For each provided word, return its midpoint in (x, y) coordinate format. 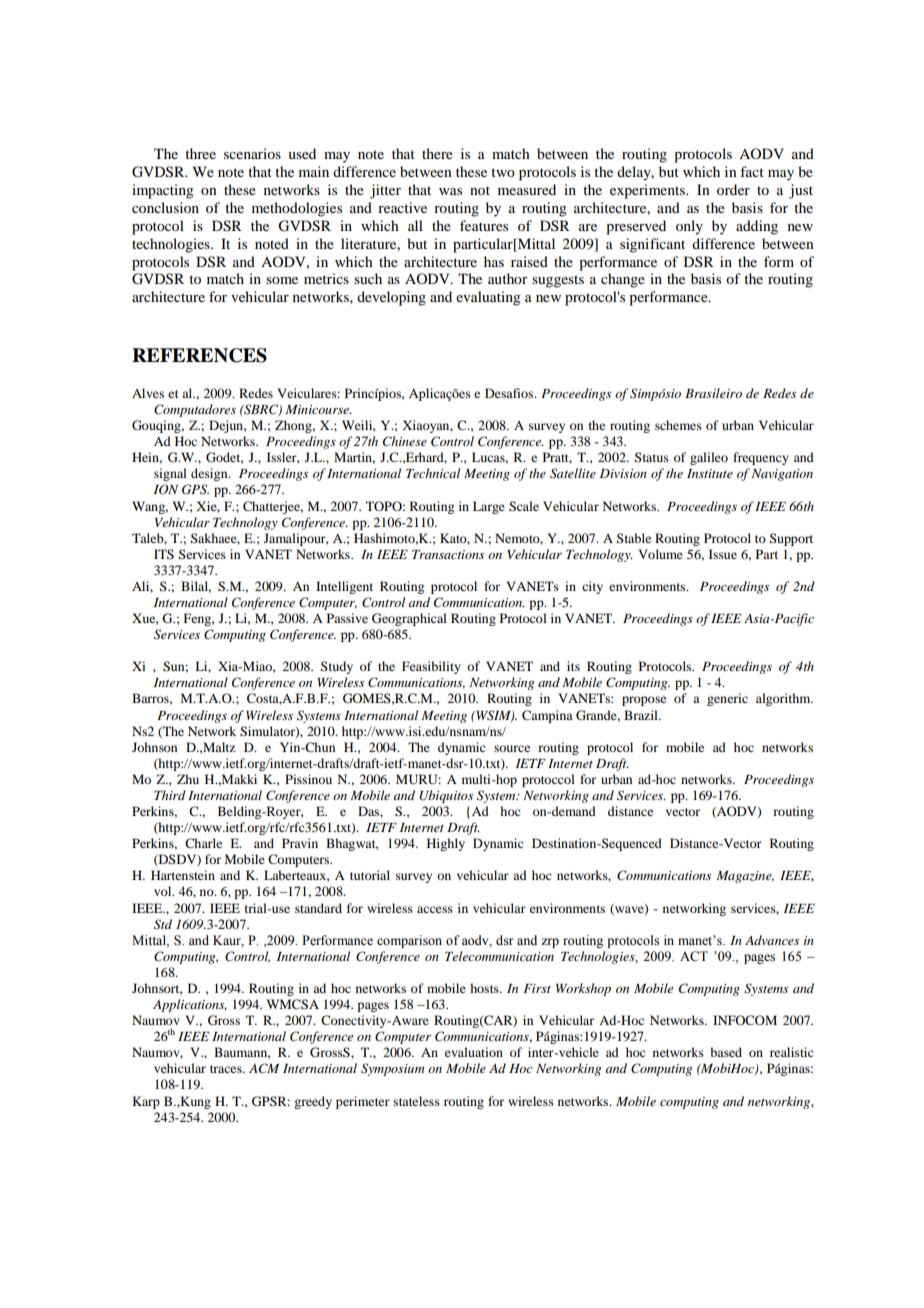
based (726, 1052)
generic (727, 699)
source (512, 748)
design (210, 474)
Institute (710, 473)
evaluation (474, 1052)
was (450, 191)
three (200, 153)
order (733, 189)
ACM (264, 1068)
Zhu (188, 779)
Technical (433, 473)
